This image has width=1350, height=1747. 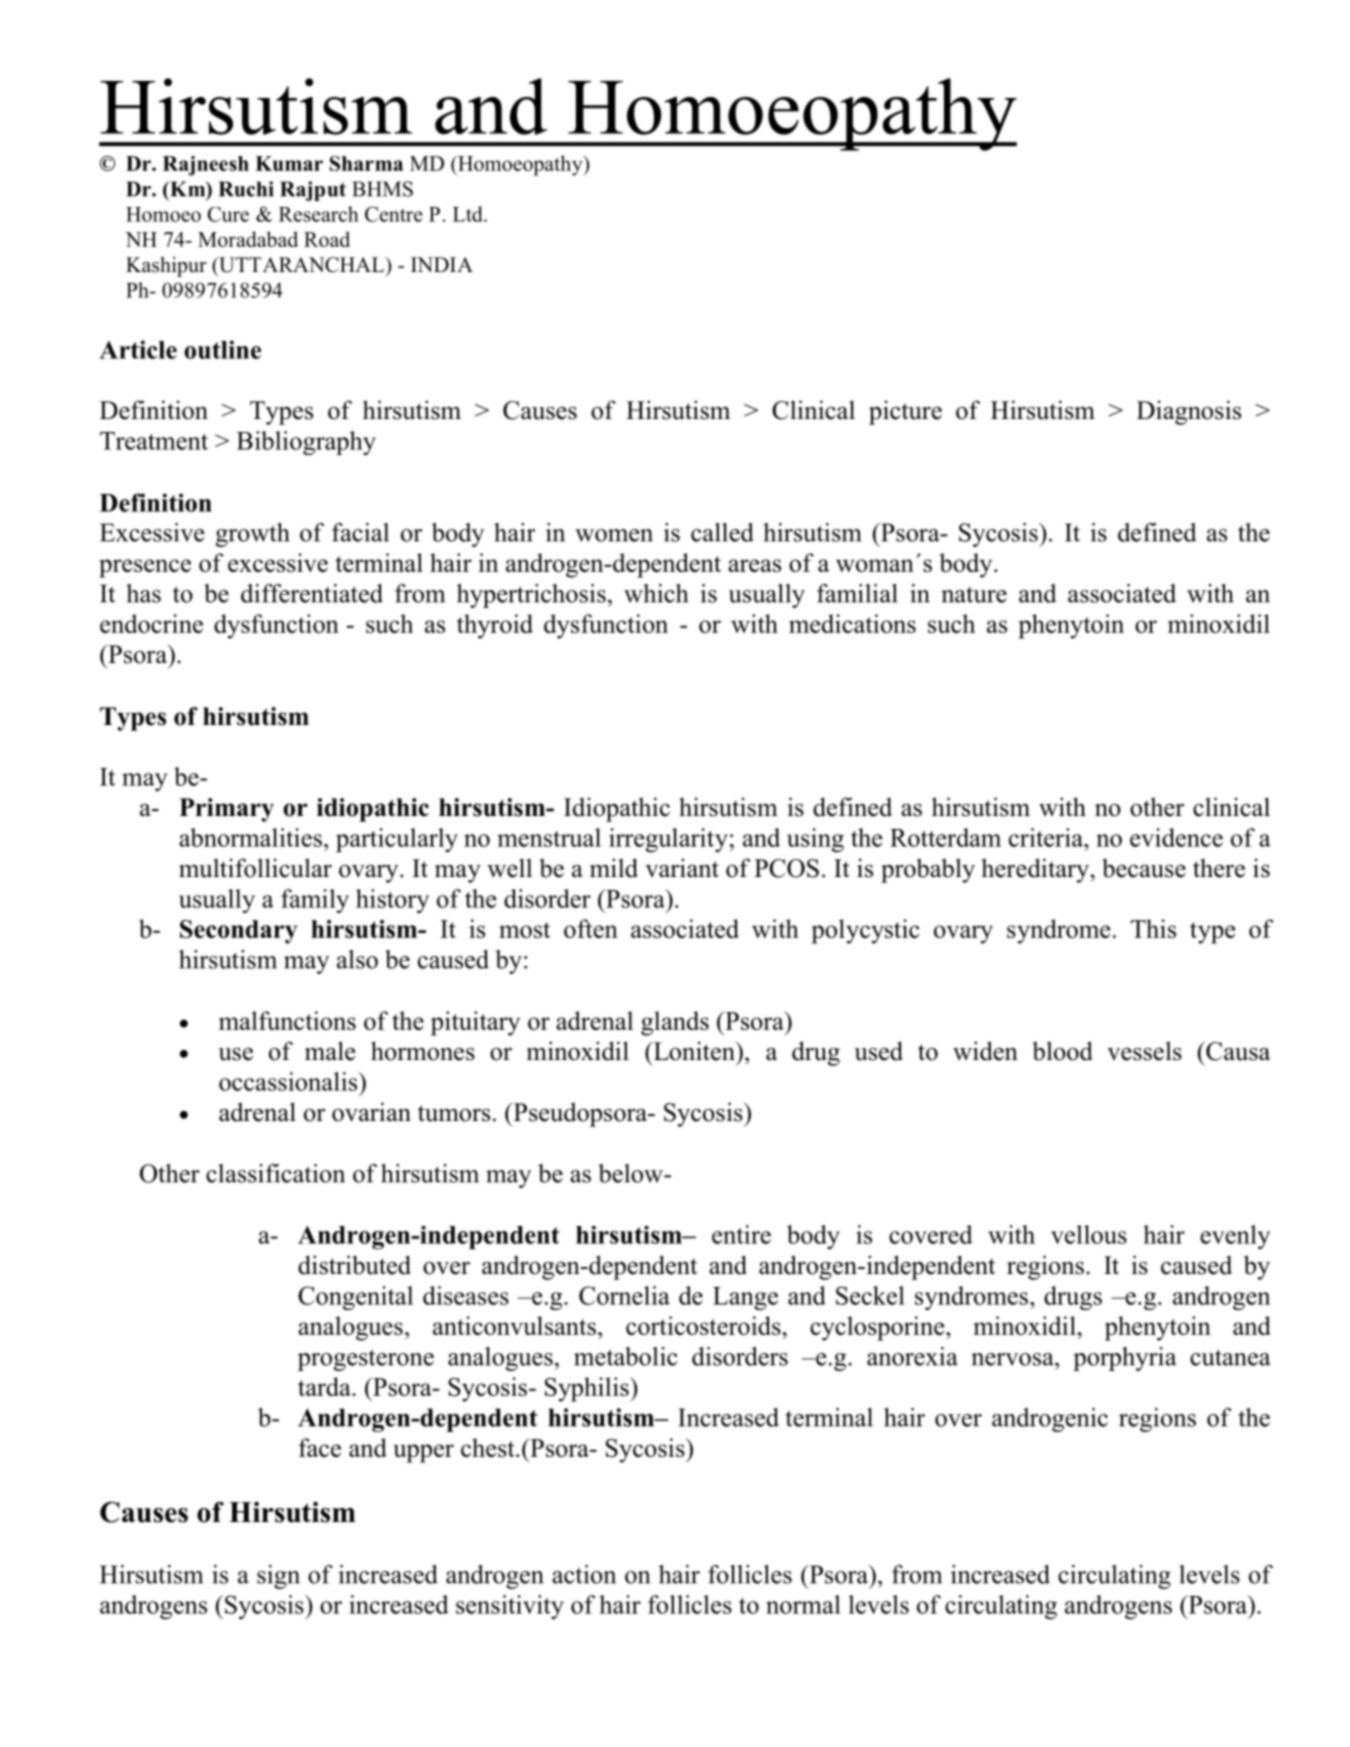 I want to click on sign, so click(x=278, y=1577).
